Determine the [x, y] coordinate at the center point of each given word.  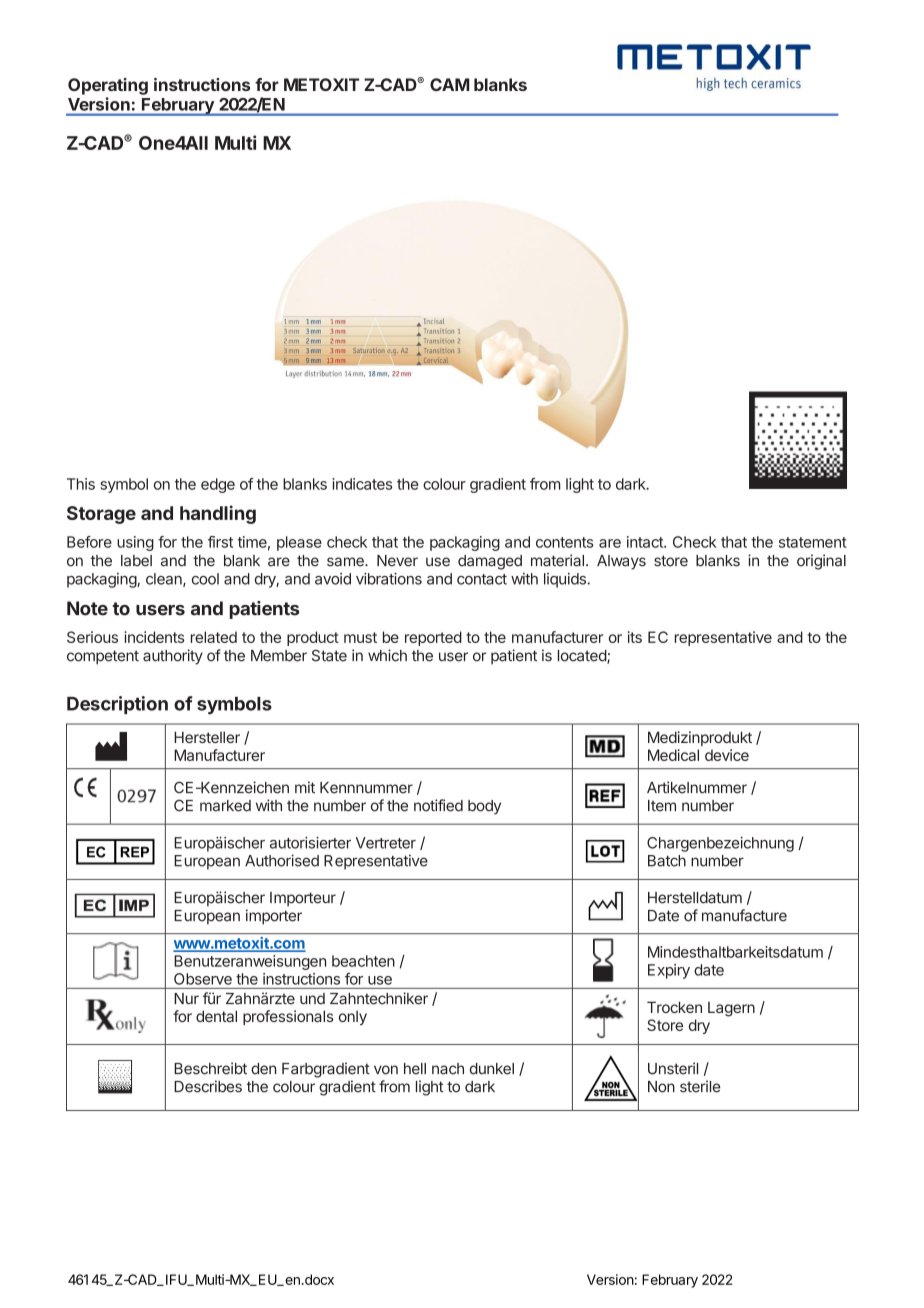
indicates [362, 484]
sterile [700, 1086]
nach [448, 1069]
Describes [208, 1086]
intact [646, 542]
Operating [108, 86]
